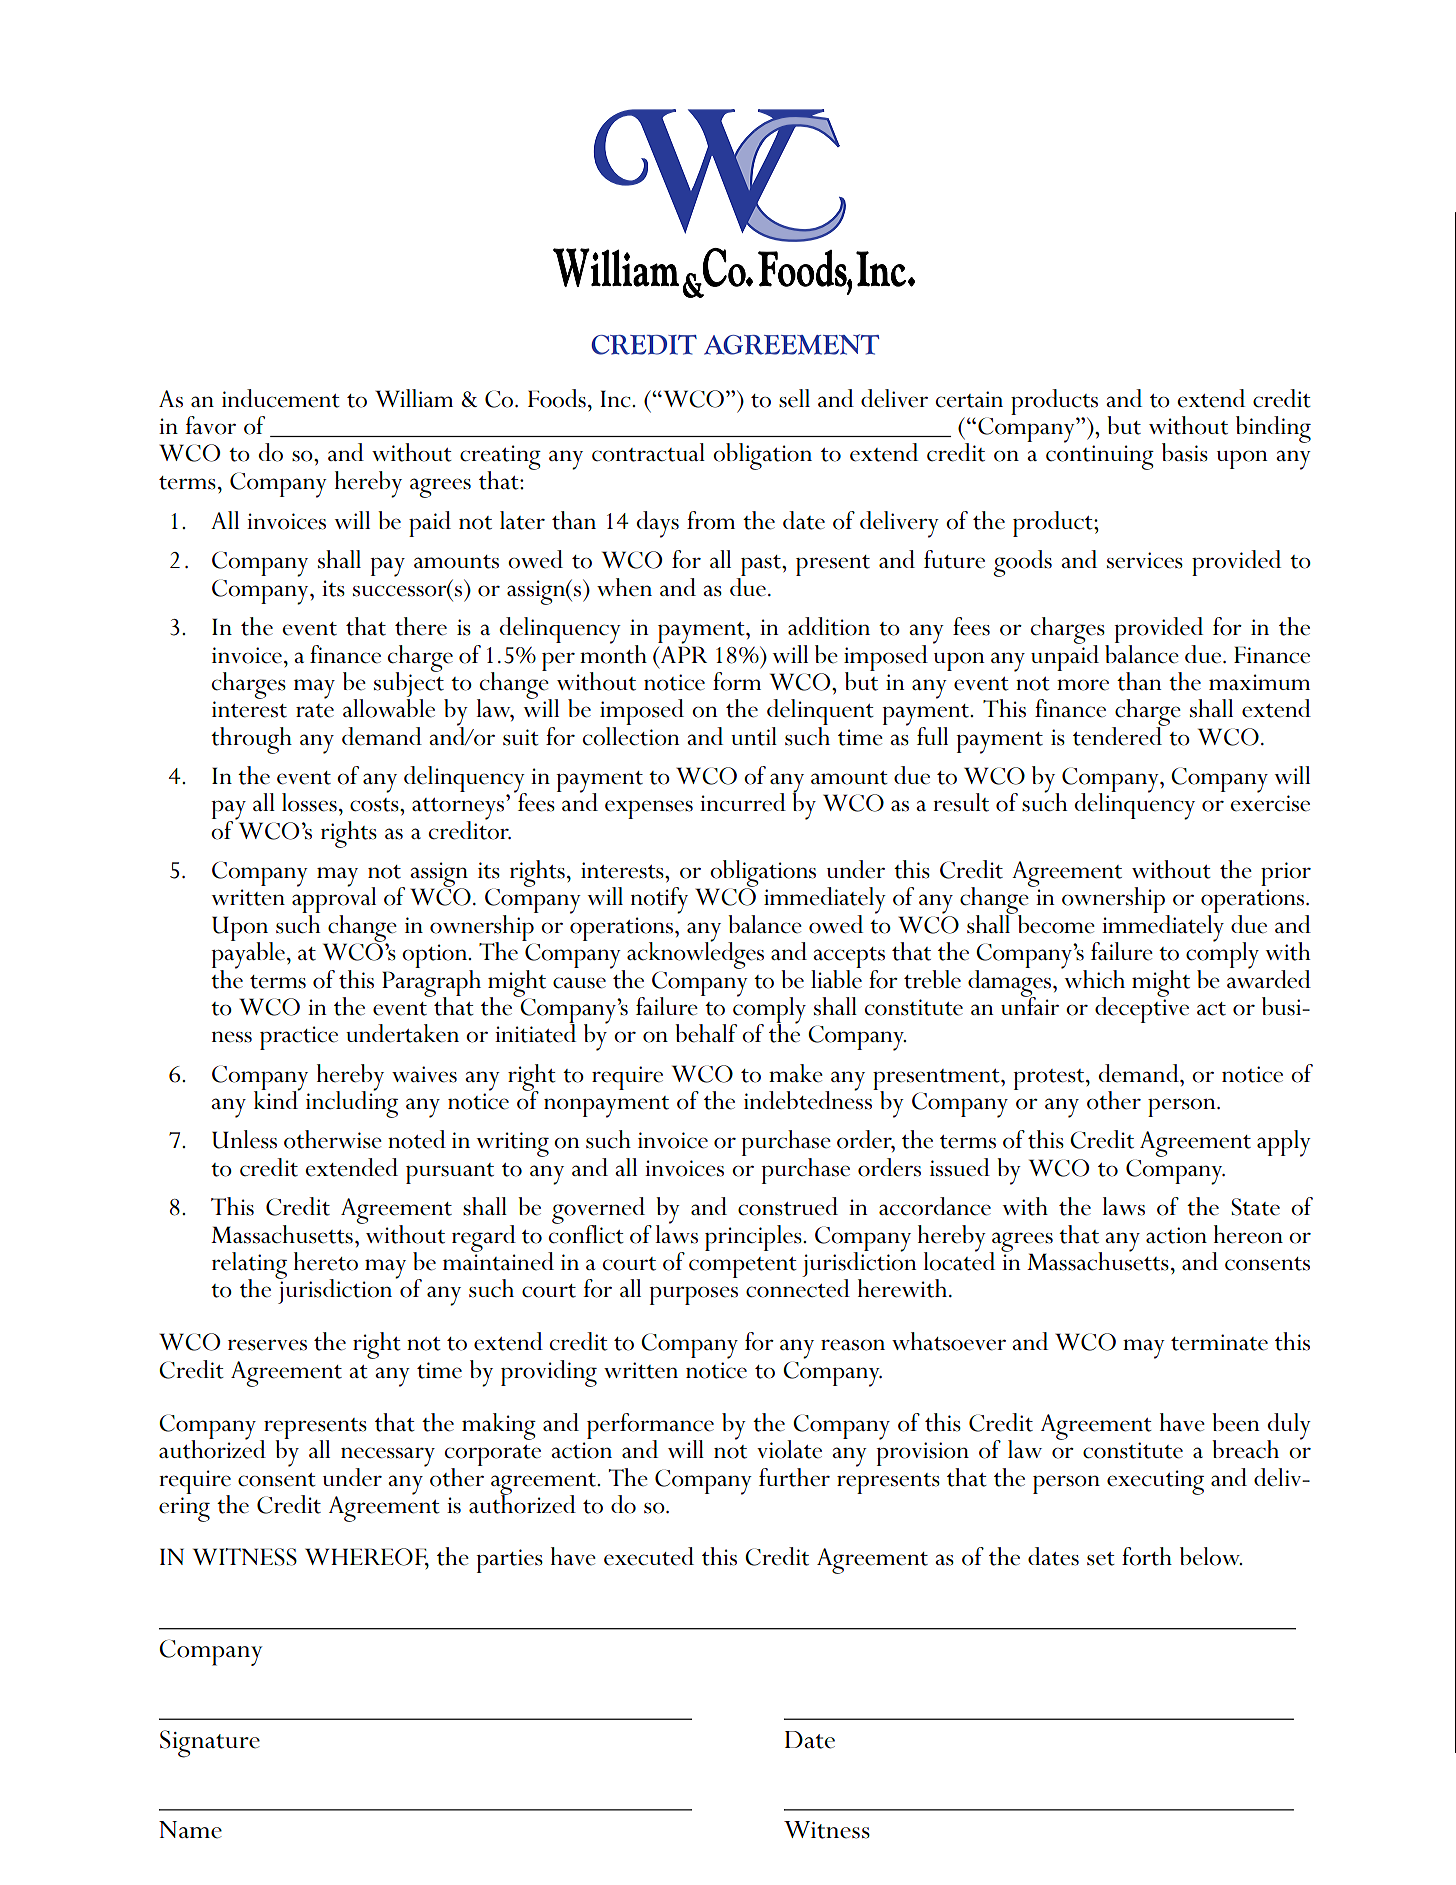 The width and height of the screenshot is (1456, 1885). I want to click on sell, so click(794, 398).
